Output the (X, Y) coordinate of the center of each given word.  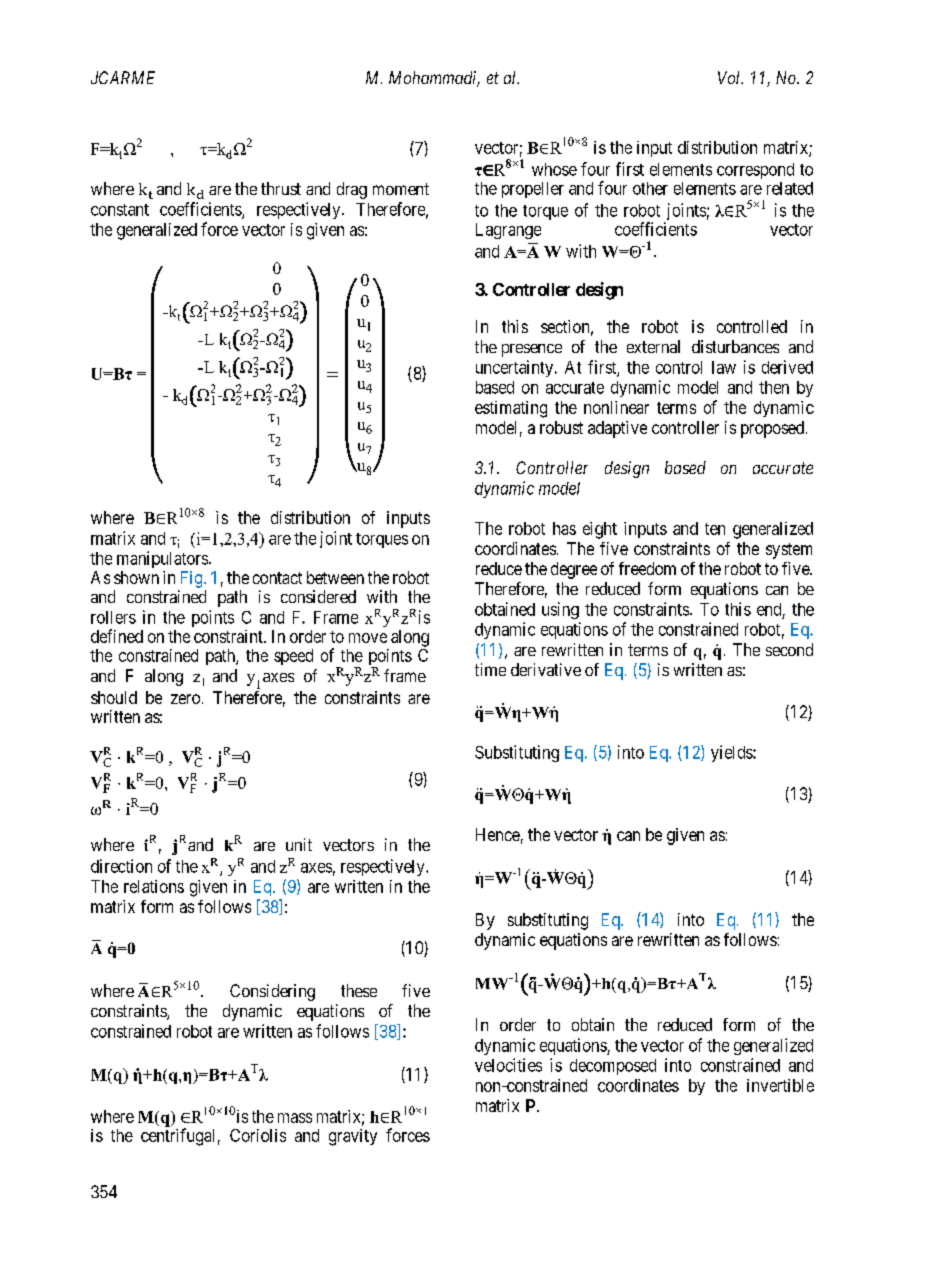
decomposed (613, 1067)
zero (185, 699)
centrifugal (177, 1137)
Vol (730, 77)
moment (401, 189)
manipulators (163, 559)
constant (120, 210)
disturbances (735, 346)
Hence (498, 834)
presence (532, 350)
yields (732, 753)
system (789, 551)
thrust (281, 188)
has (564, 528)
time (490, 669)
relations (154, 886)
